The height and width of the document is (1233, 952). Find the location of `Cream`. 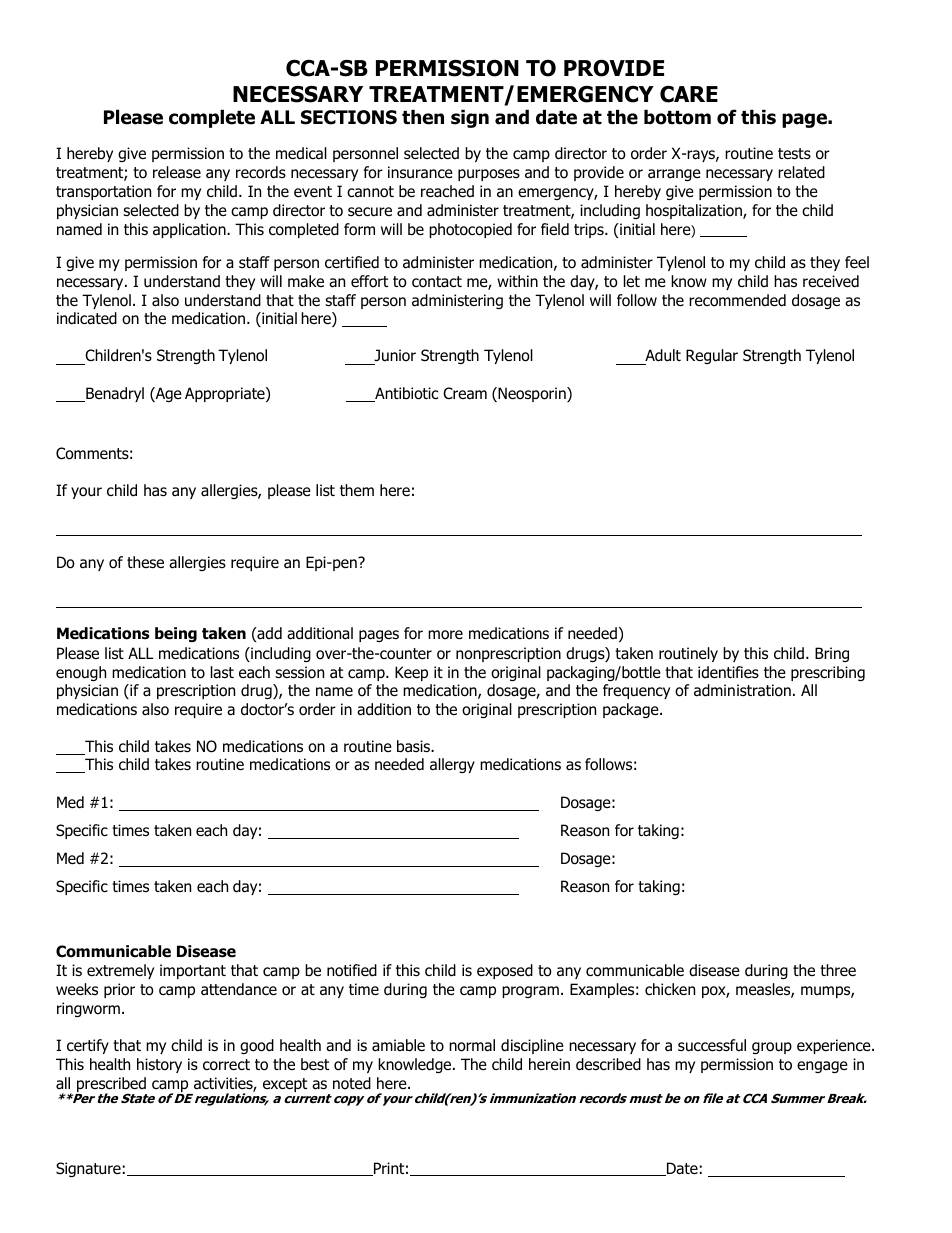

Cream is located at coordinates (465, 393).
